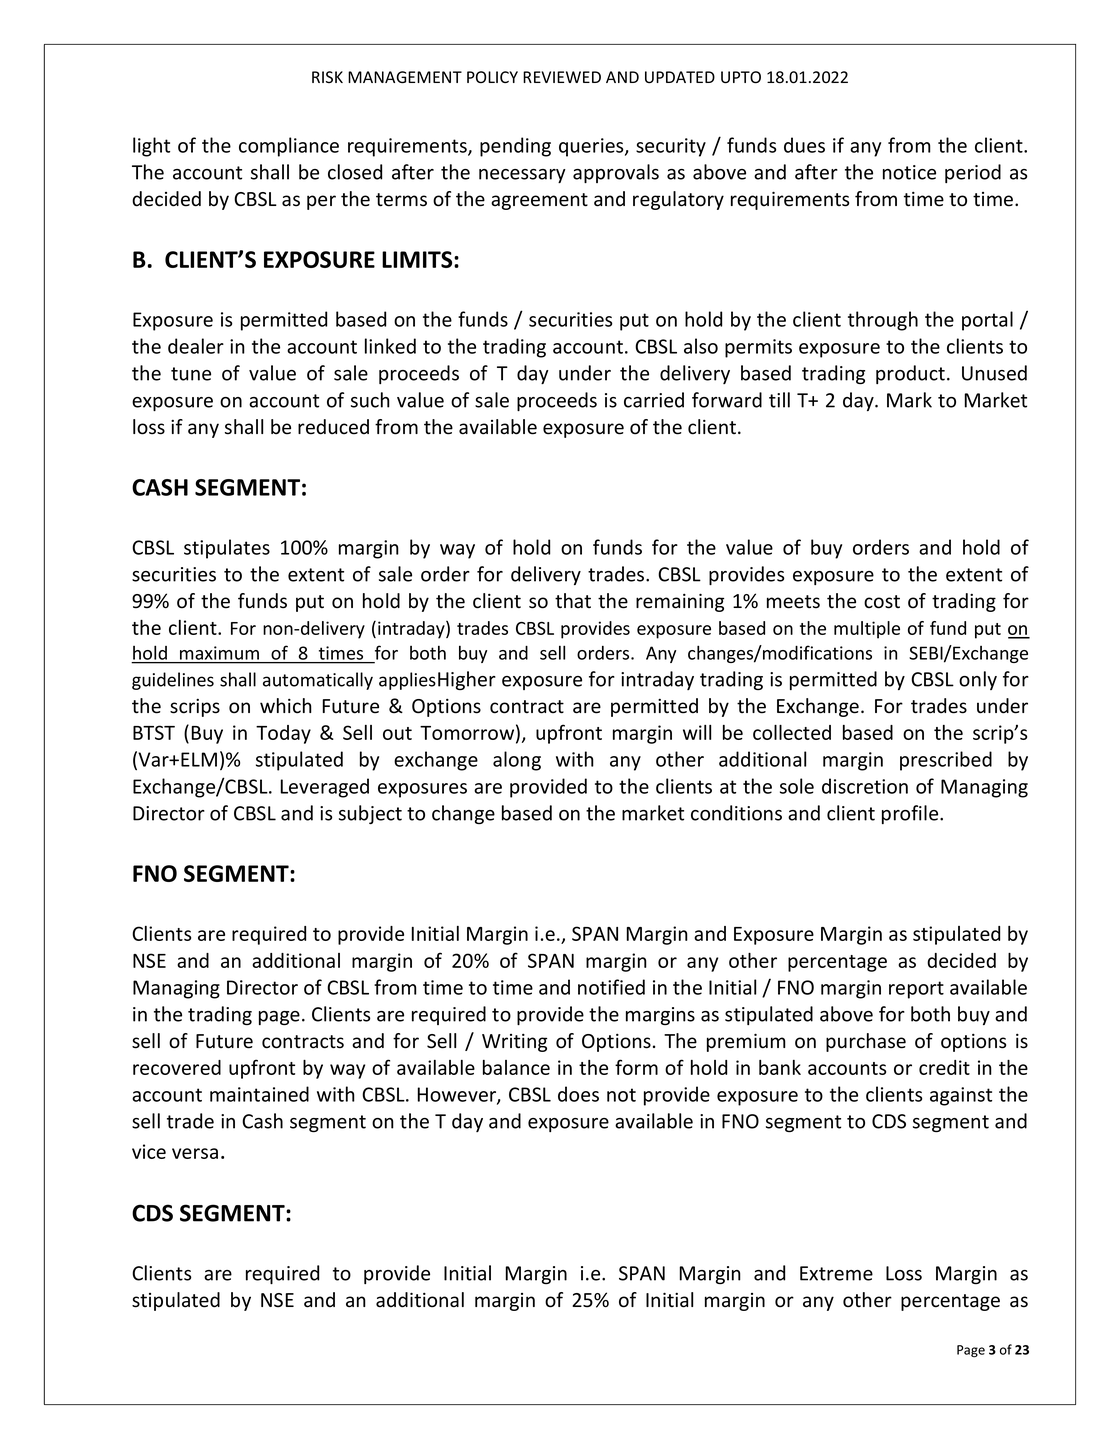 The width and height of the page is (1120, 1449). I want to click on does, so click(578, 1094).
